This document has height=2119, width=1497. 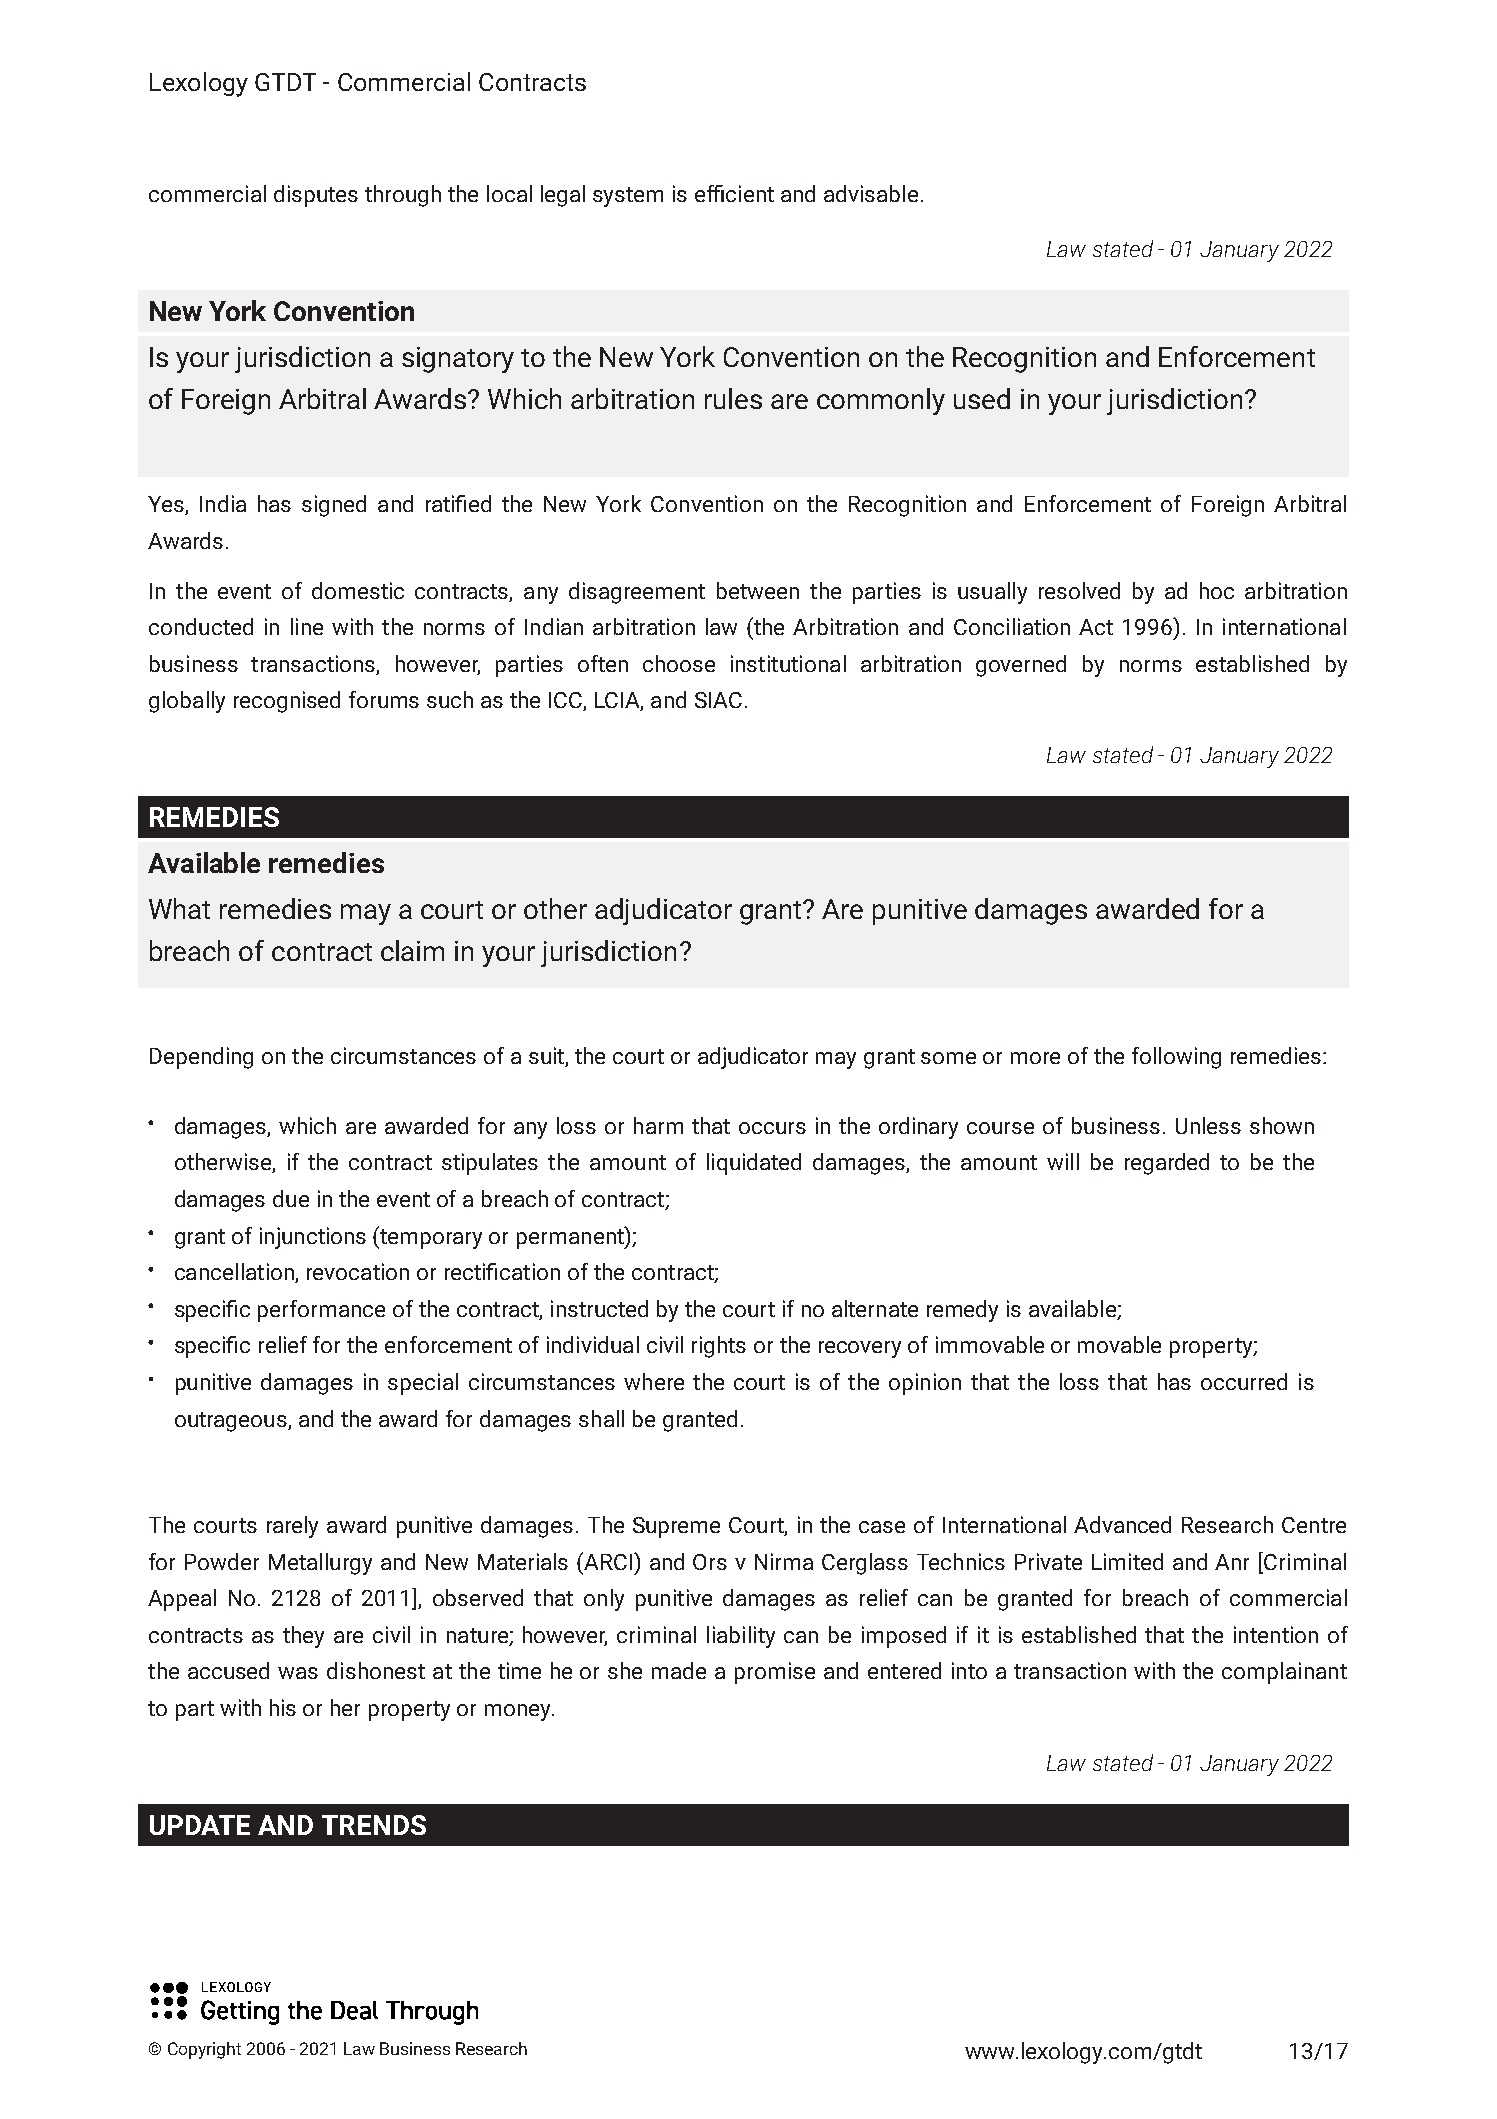 What do you see at coordinates (628, 197) in the document?
I see `system` at bounding box center [628, 197].
